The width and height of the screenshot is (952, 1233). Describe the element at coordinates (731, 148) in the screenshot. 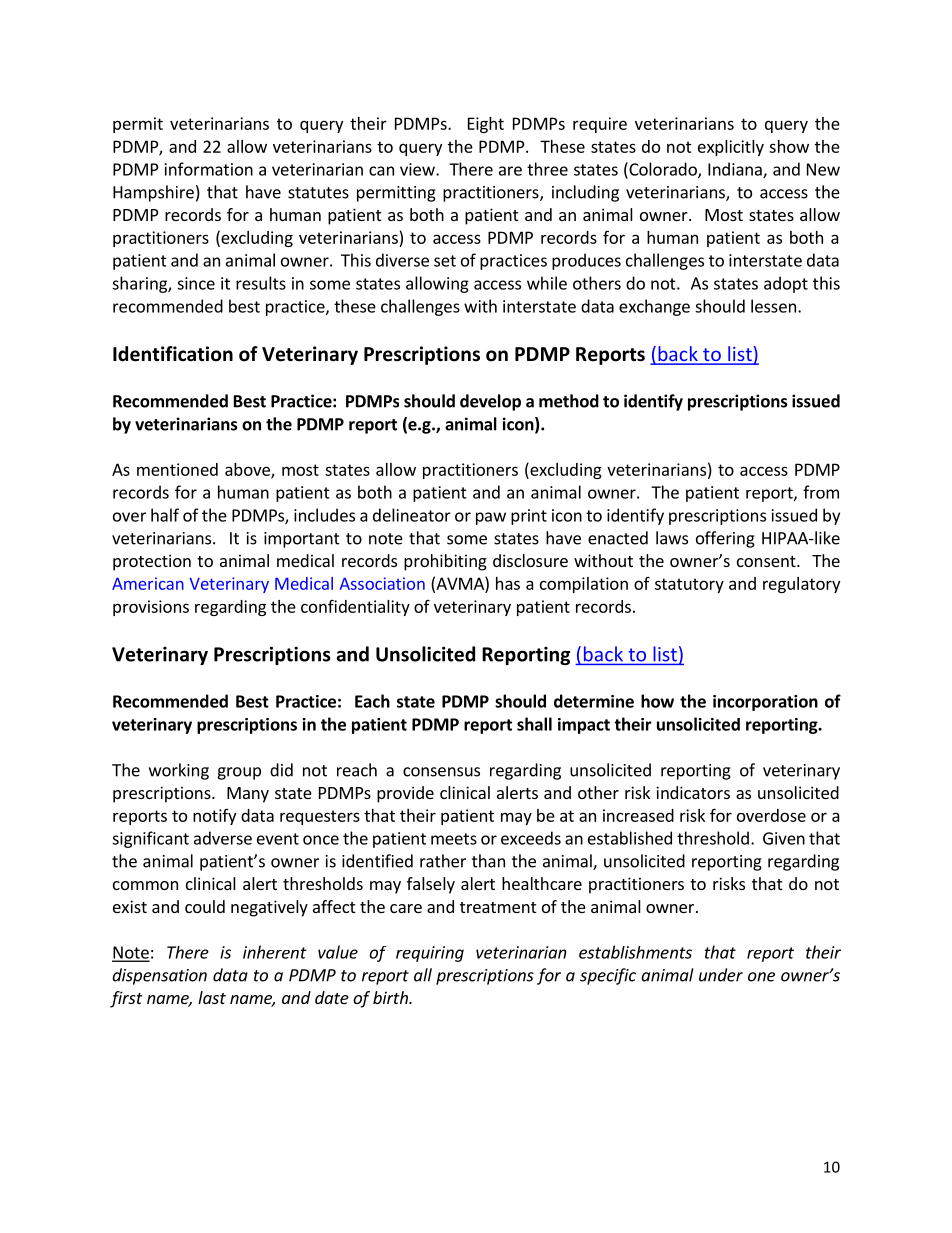

I see `explicitly` at that location.
